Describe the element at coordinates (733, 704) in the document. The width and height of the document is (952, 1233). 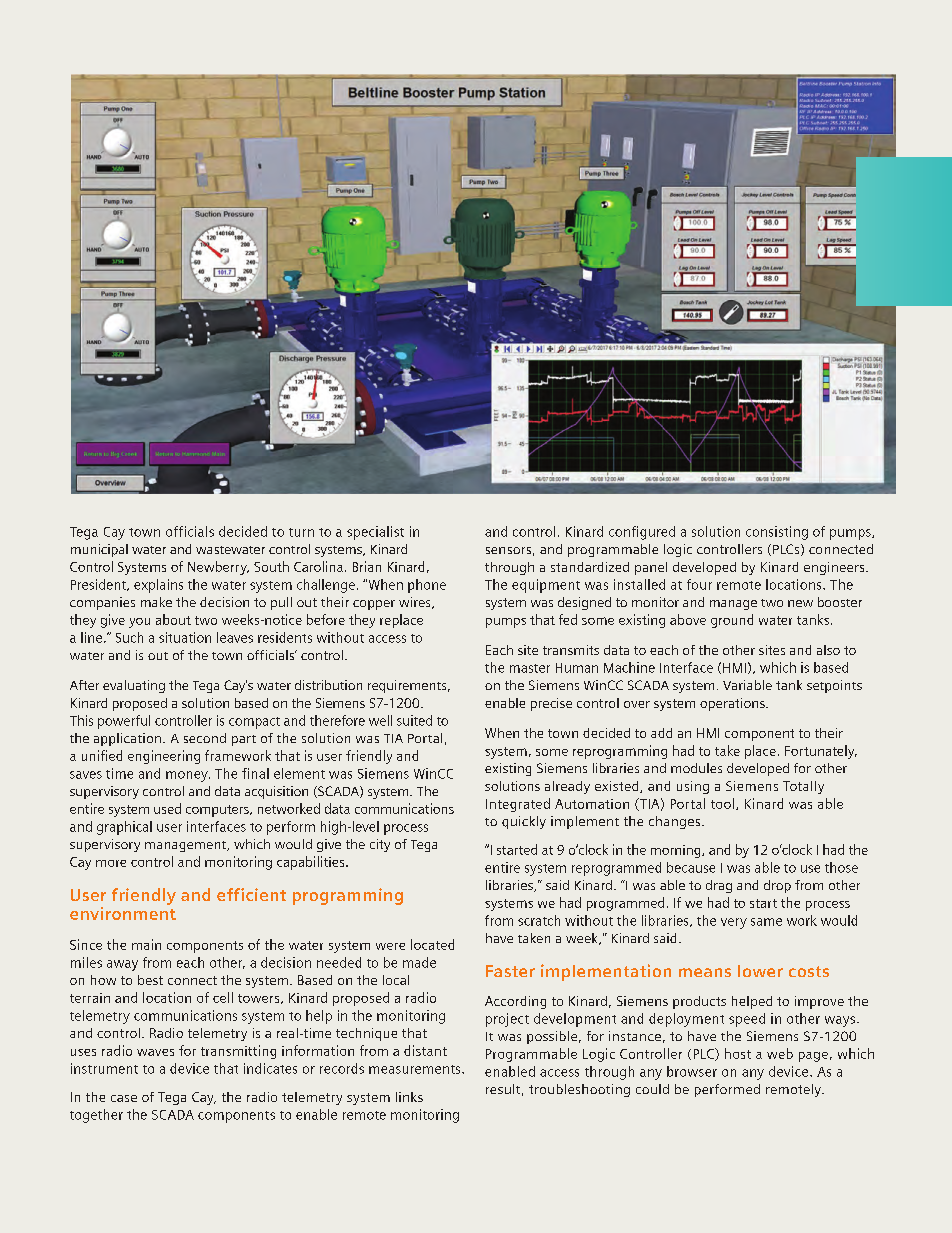
I see `operations` at that location.
